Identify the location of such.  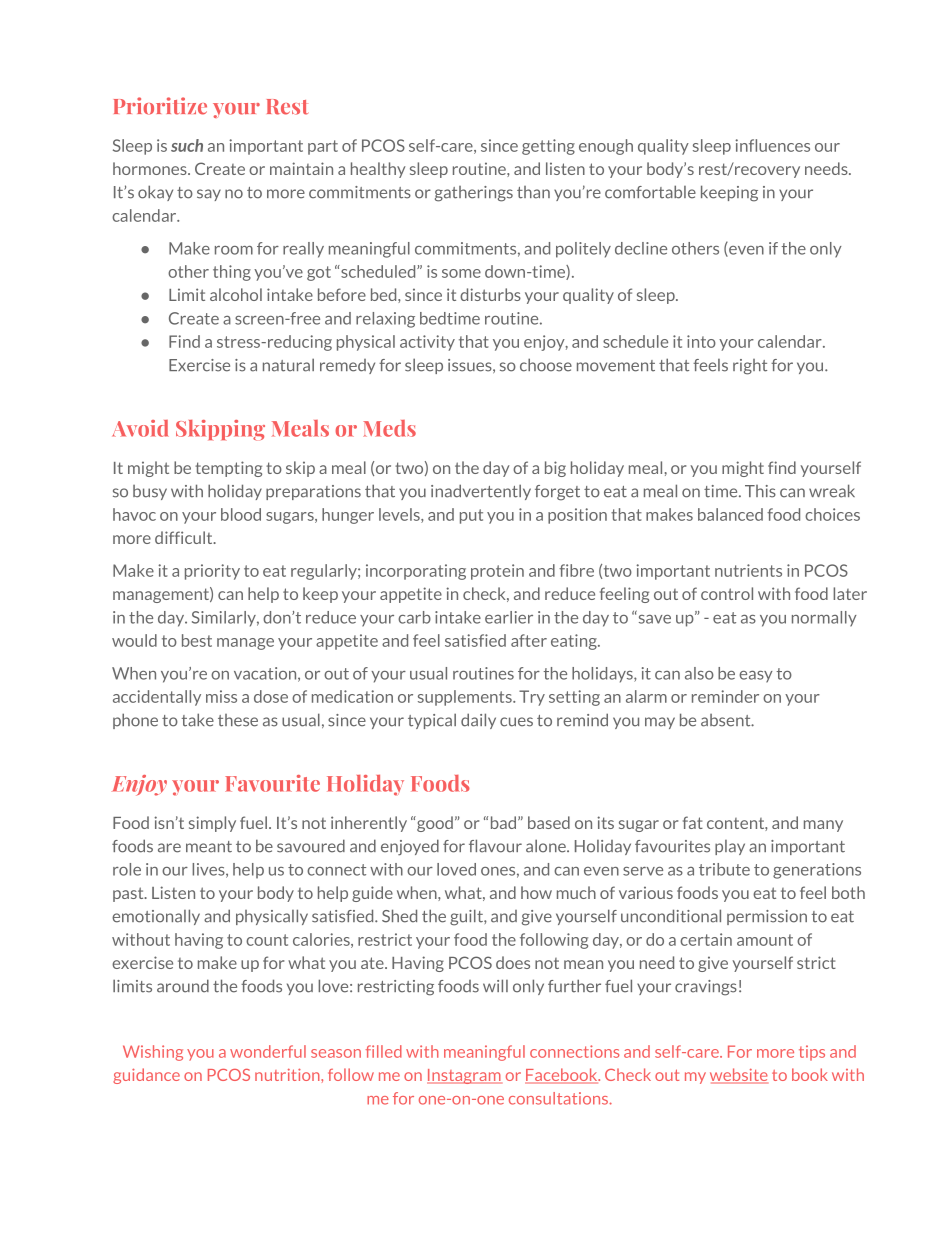
(187, 145).
